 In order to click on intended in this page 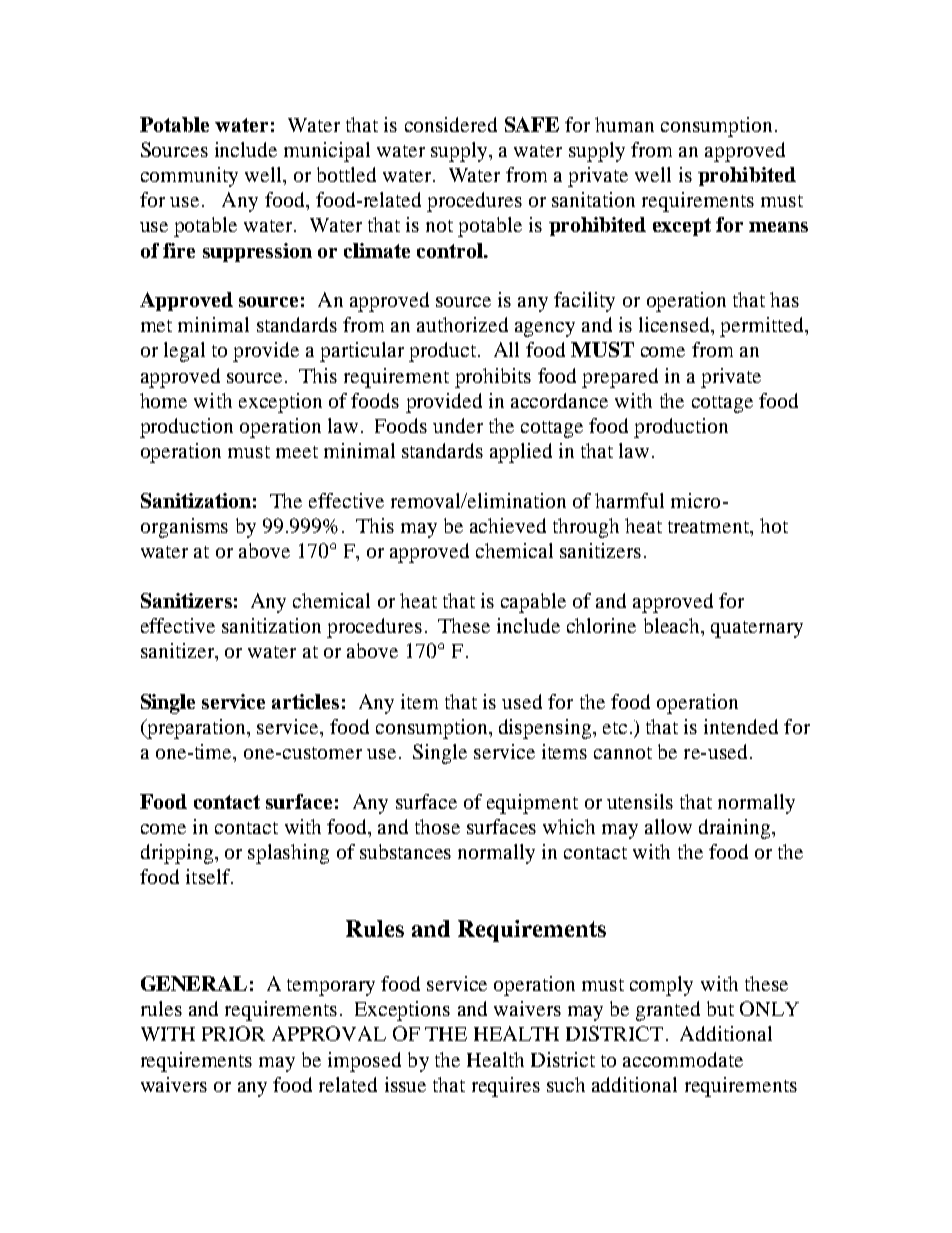, I will do `click(741, 726)`.
